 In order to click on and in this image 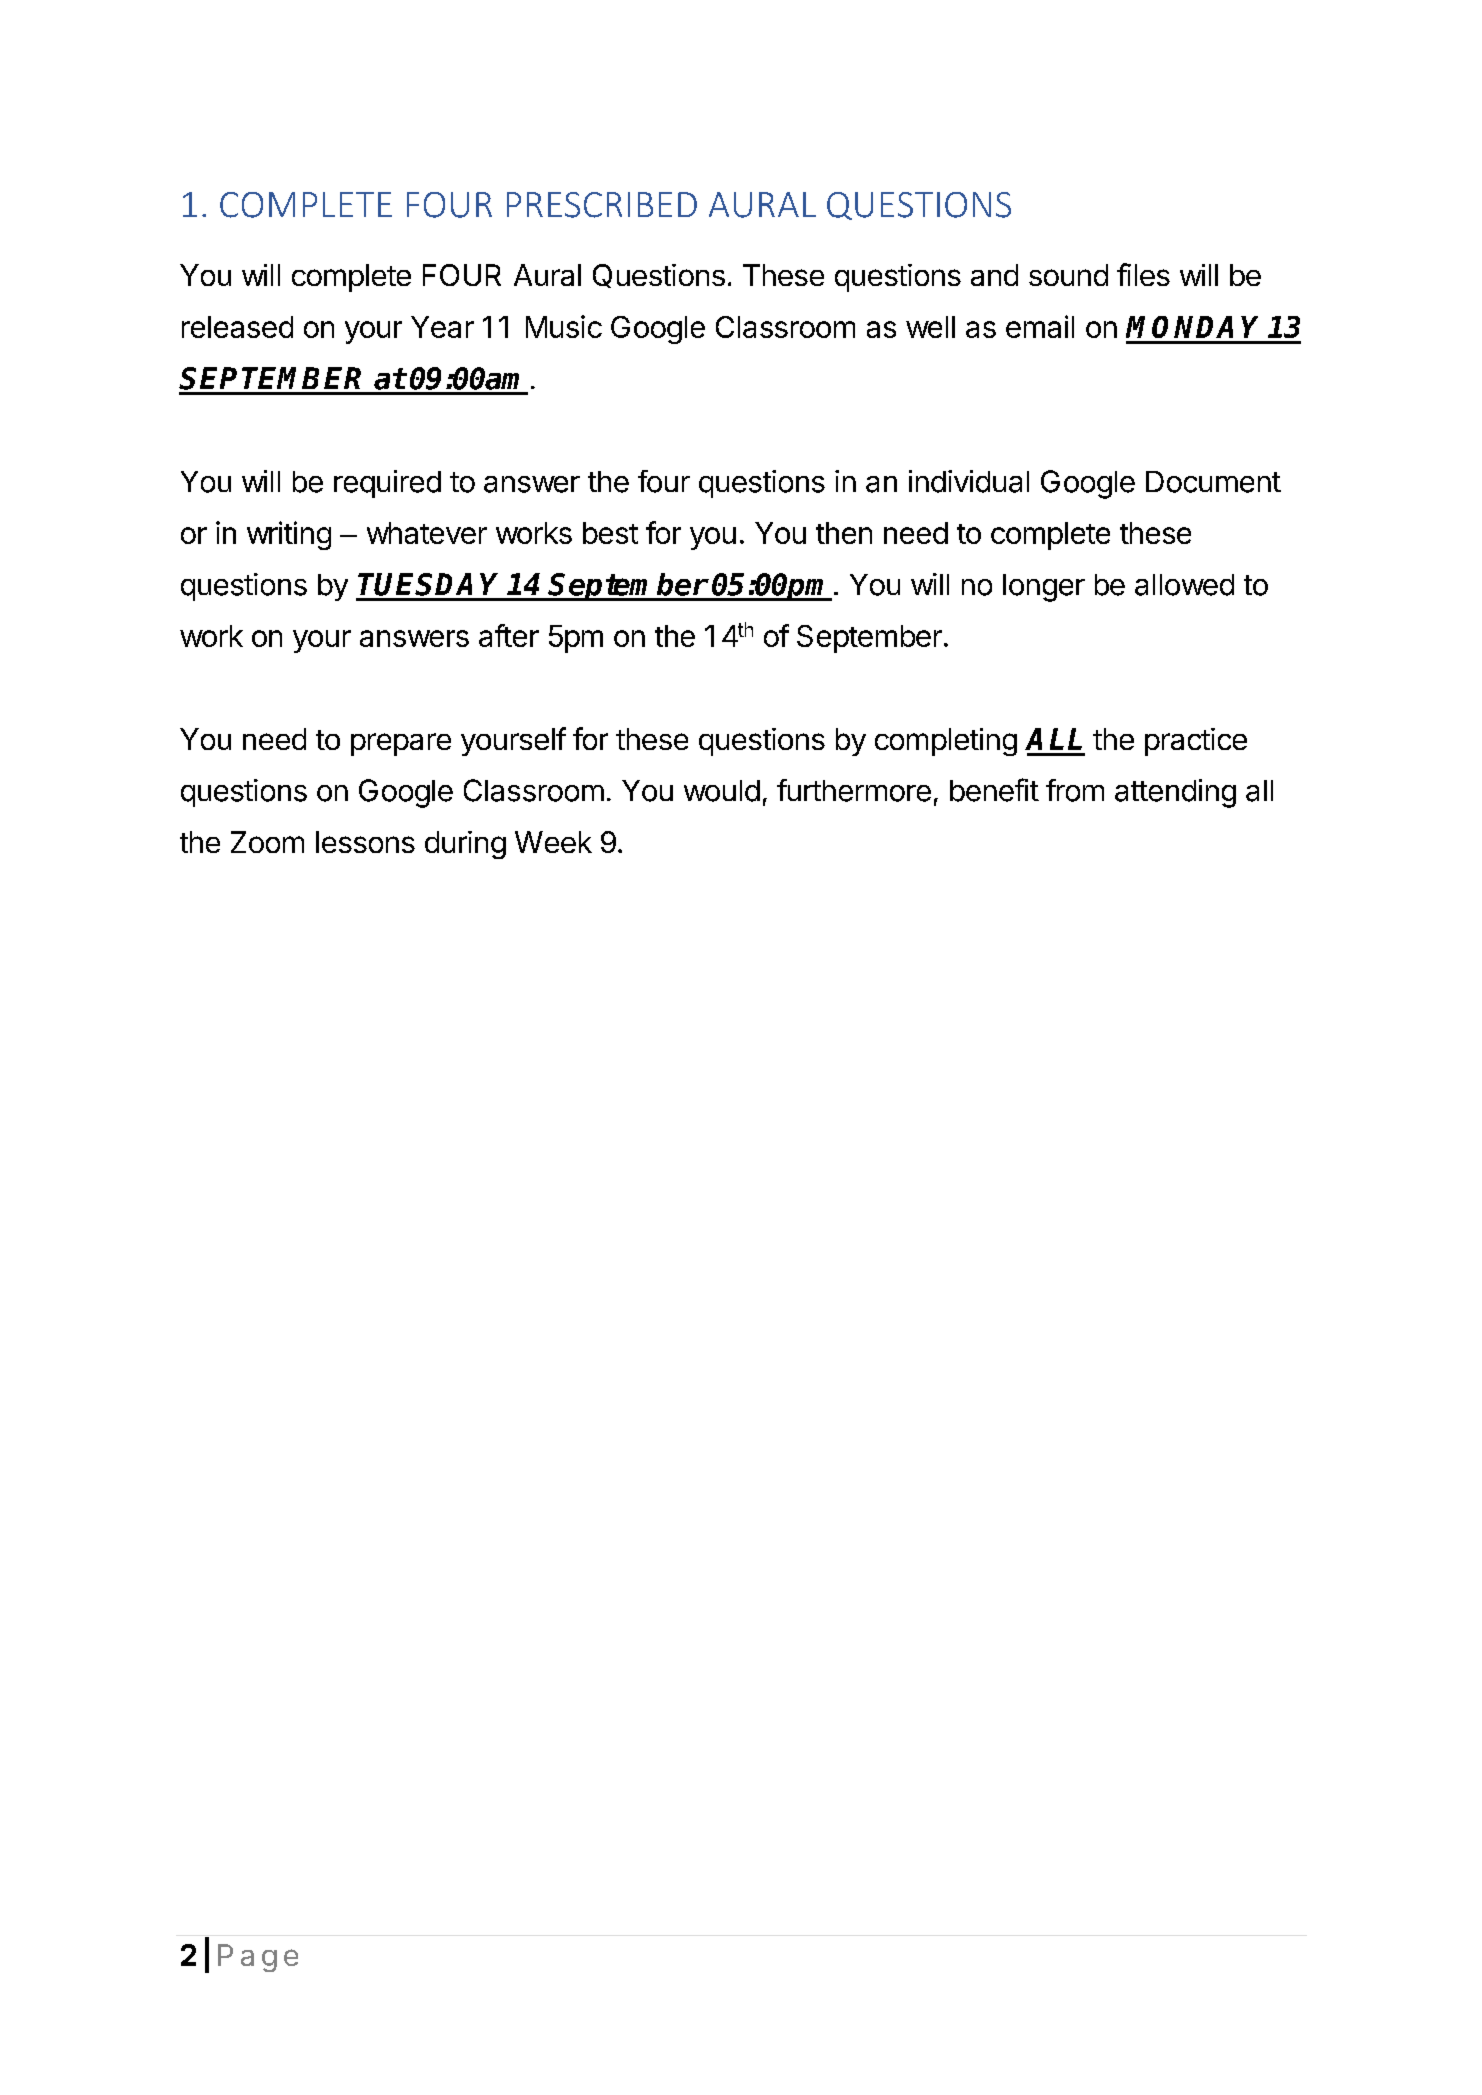, I will do `click(994, 275)`.
